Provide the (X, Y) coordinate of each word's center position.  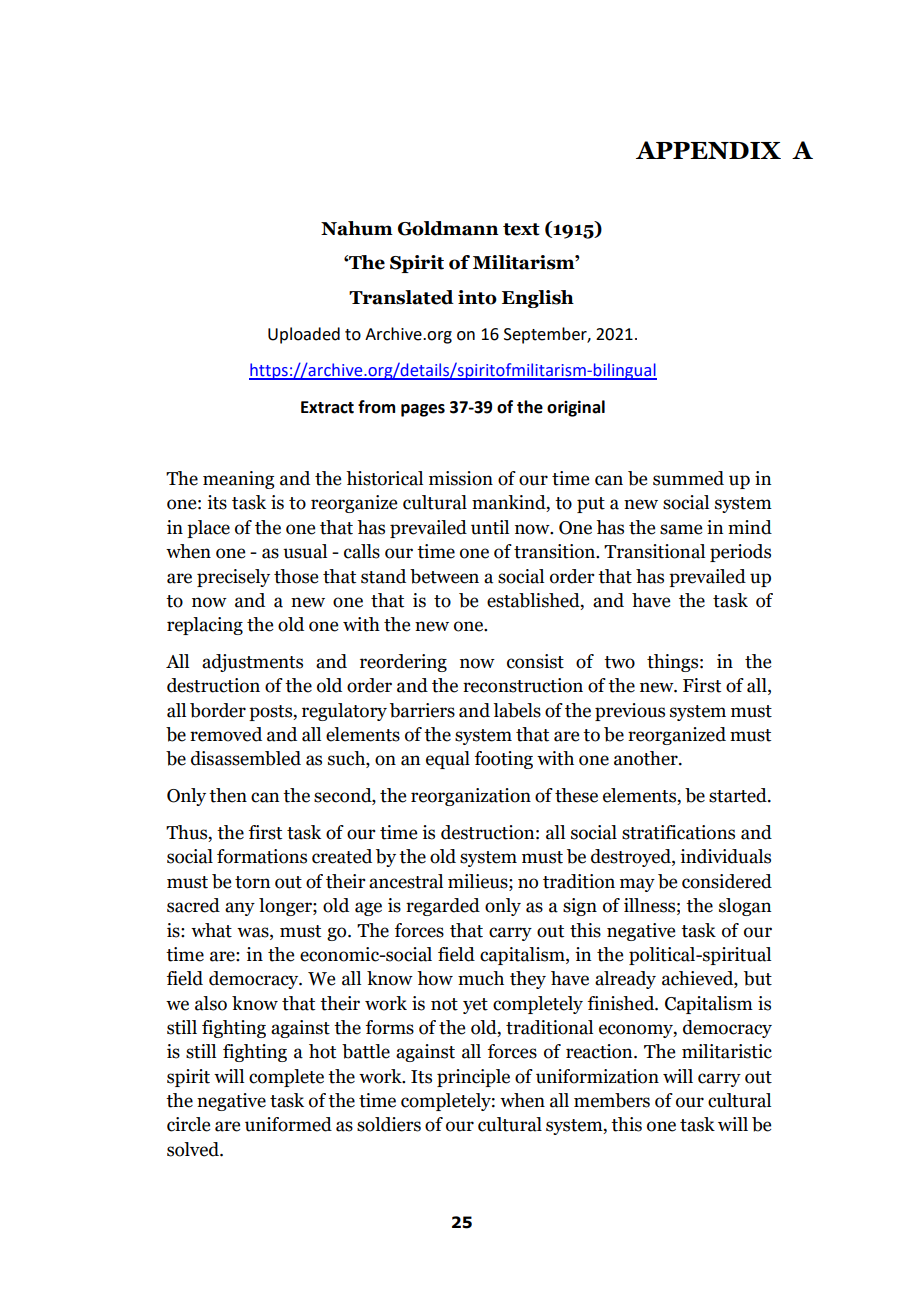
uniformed (288, 1124)
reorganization (471, 797)
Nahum (357, 228)
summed (688, 478)
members (612, 1100)
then (228, 795)
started (739, 795)
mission (461, 478)
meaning (238, 480)
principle (473, 1078)
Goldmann (448, 228)
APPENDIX (708, 150)
